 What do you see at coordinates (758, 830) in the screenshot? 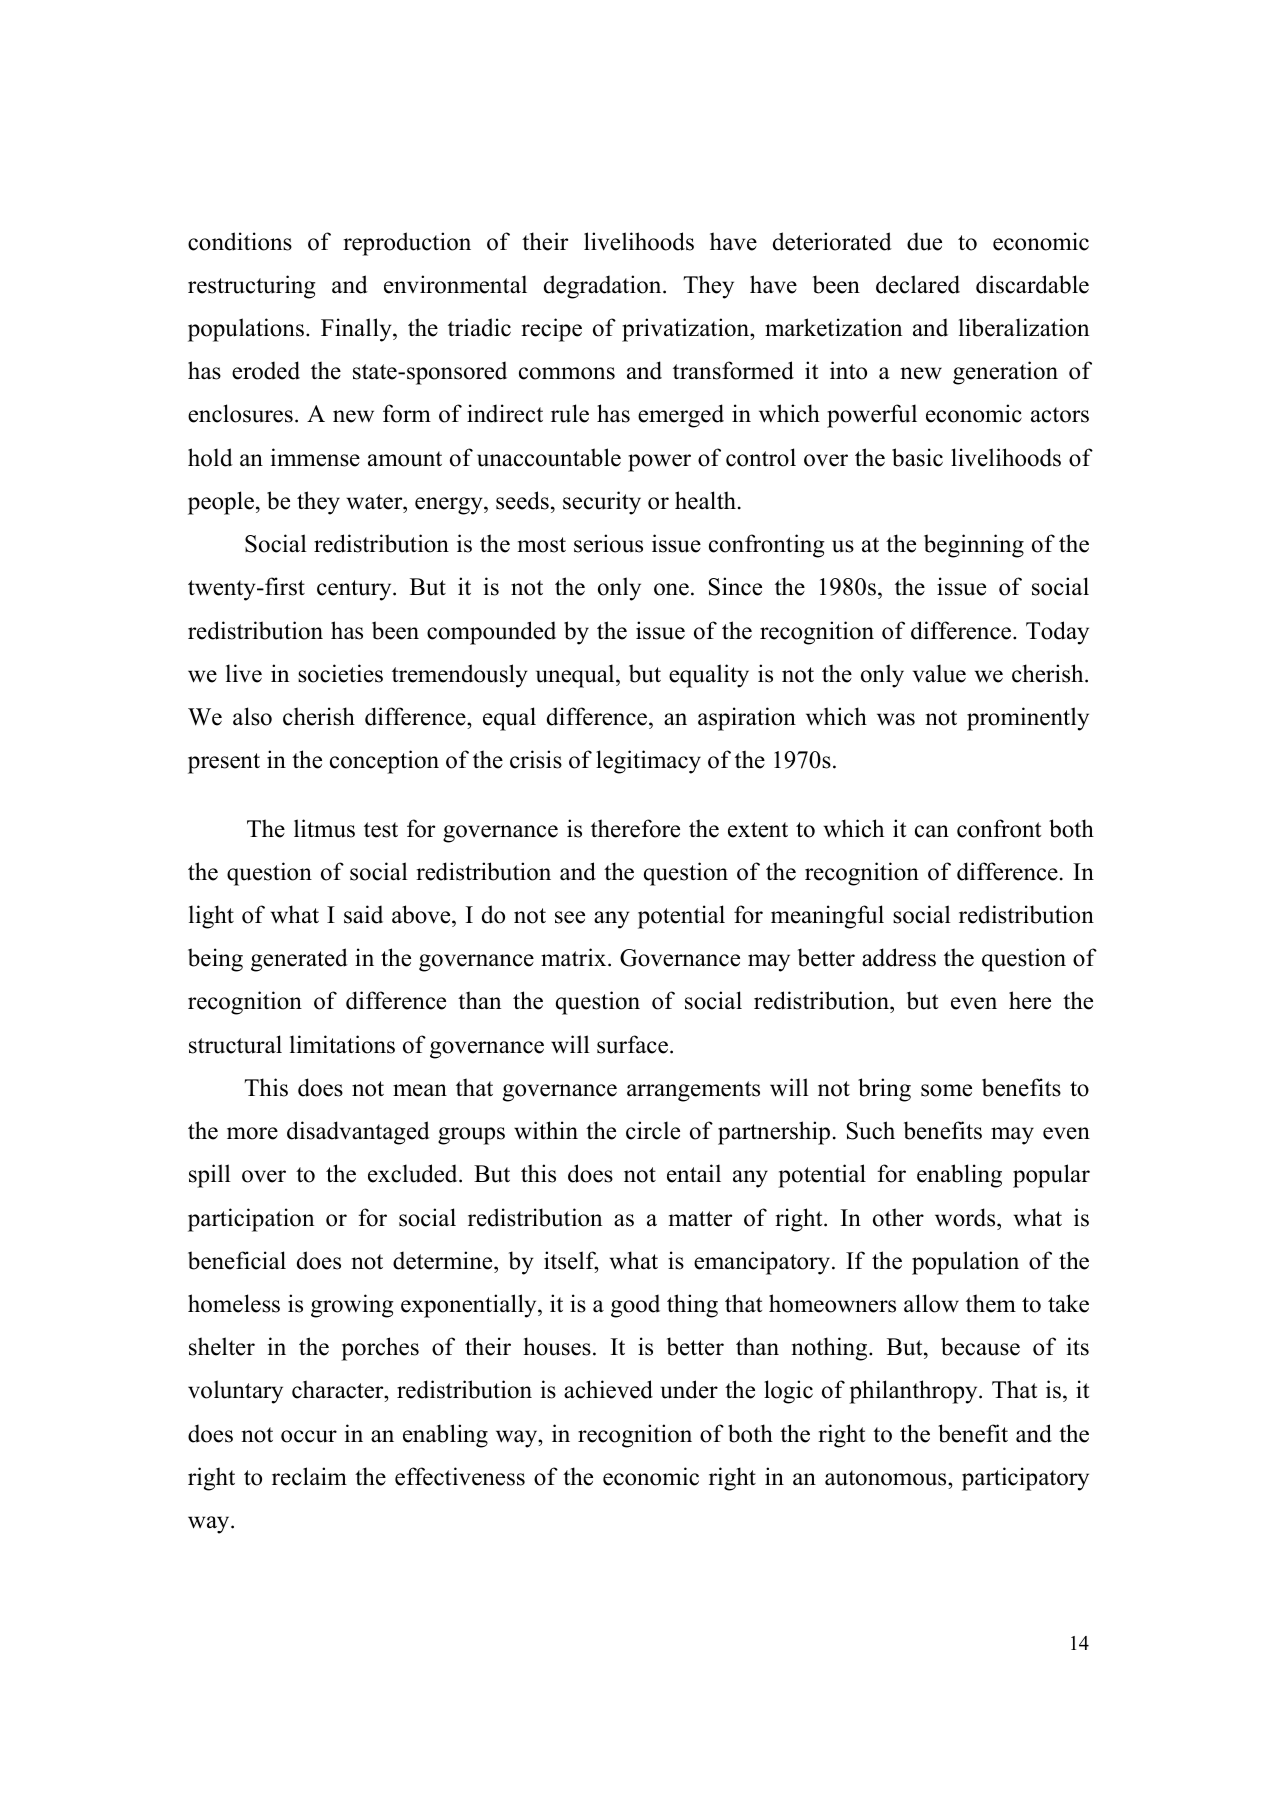
I see `extent` at bounding box center [758, 830].
